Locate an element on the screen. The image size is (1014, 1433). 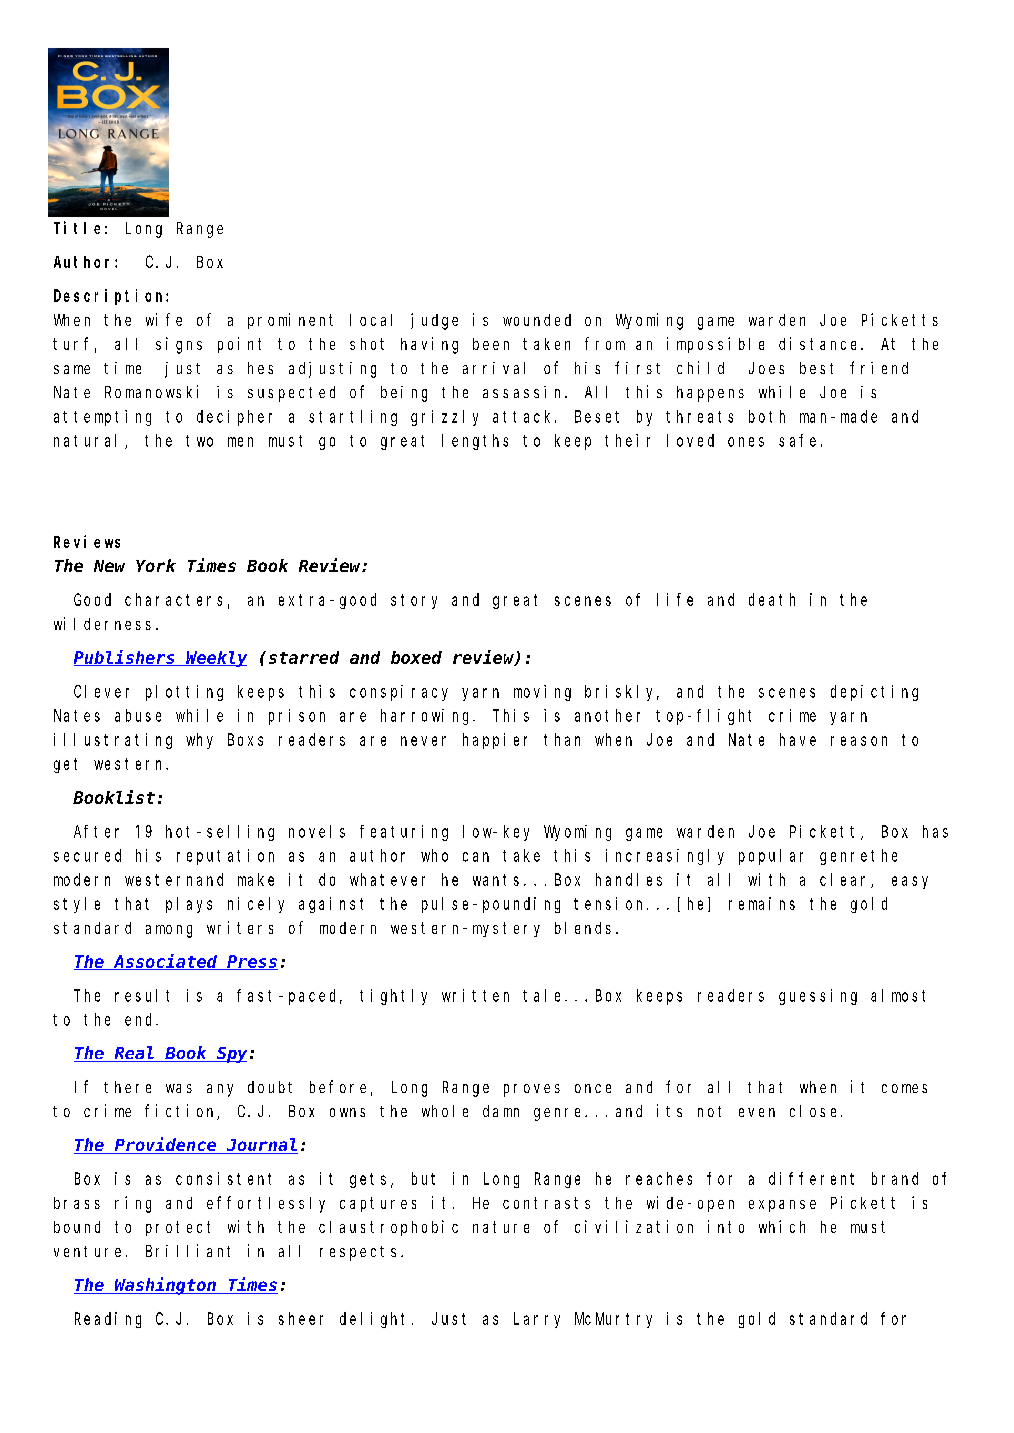
been is located at coordinates (491, 344).
